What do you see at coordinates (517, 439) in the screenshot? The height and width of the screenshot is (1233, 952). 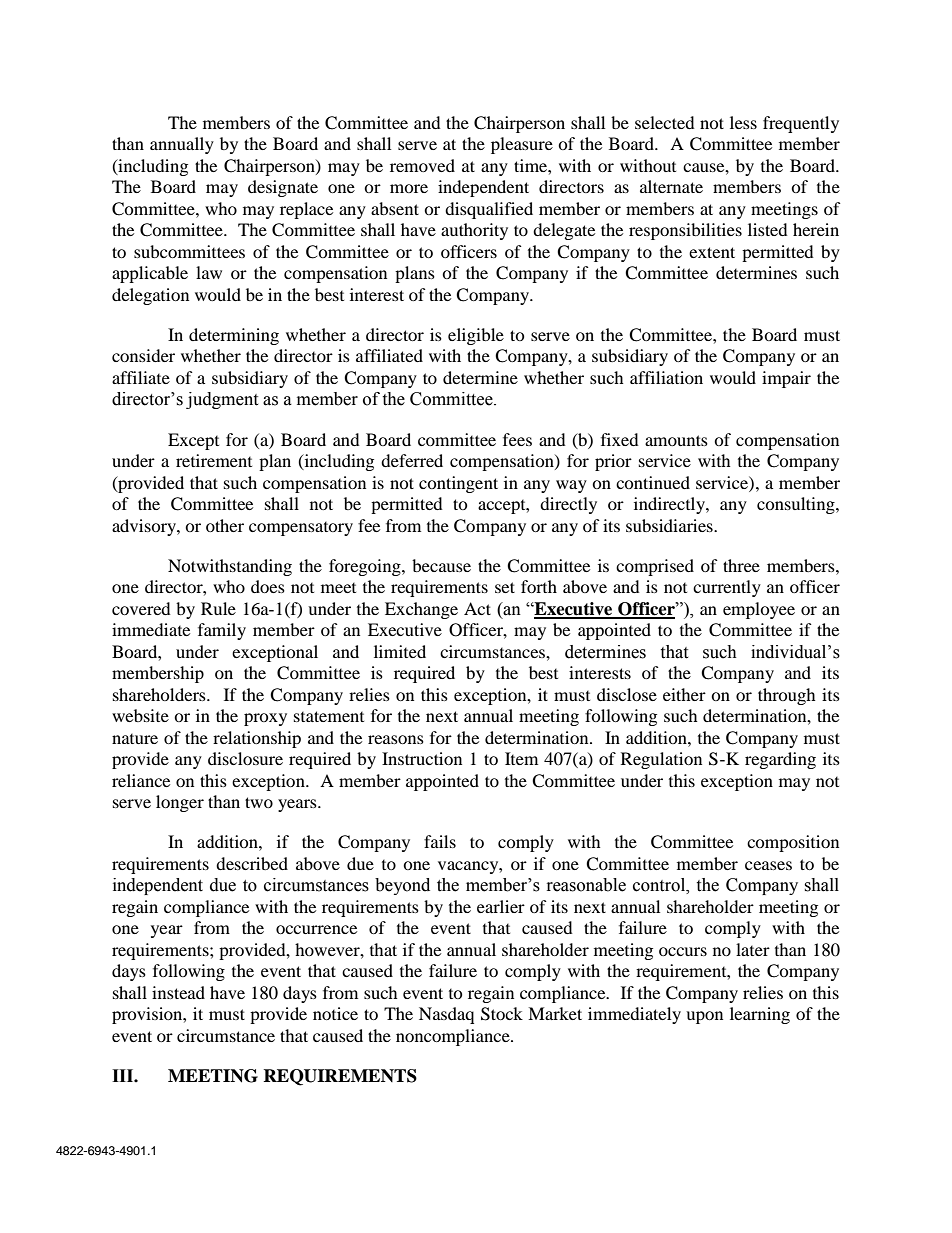 I see `fees` at bounding box center [517, 439].
